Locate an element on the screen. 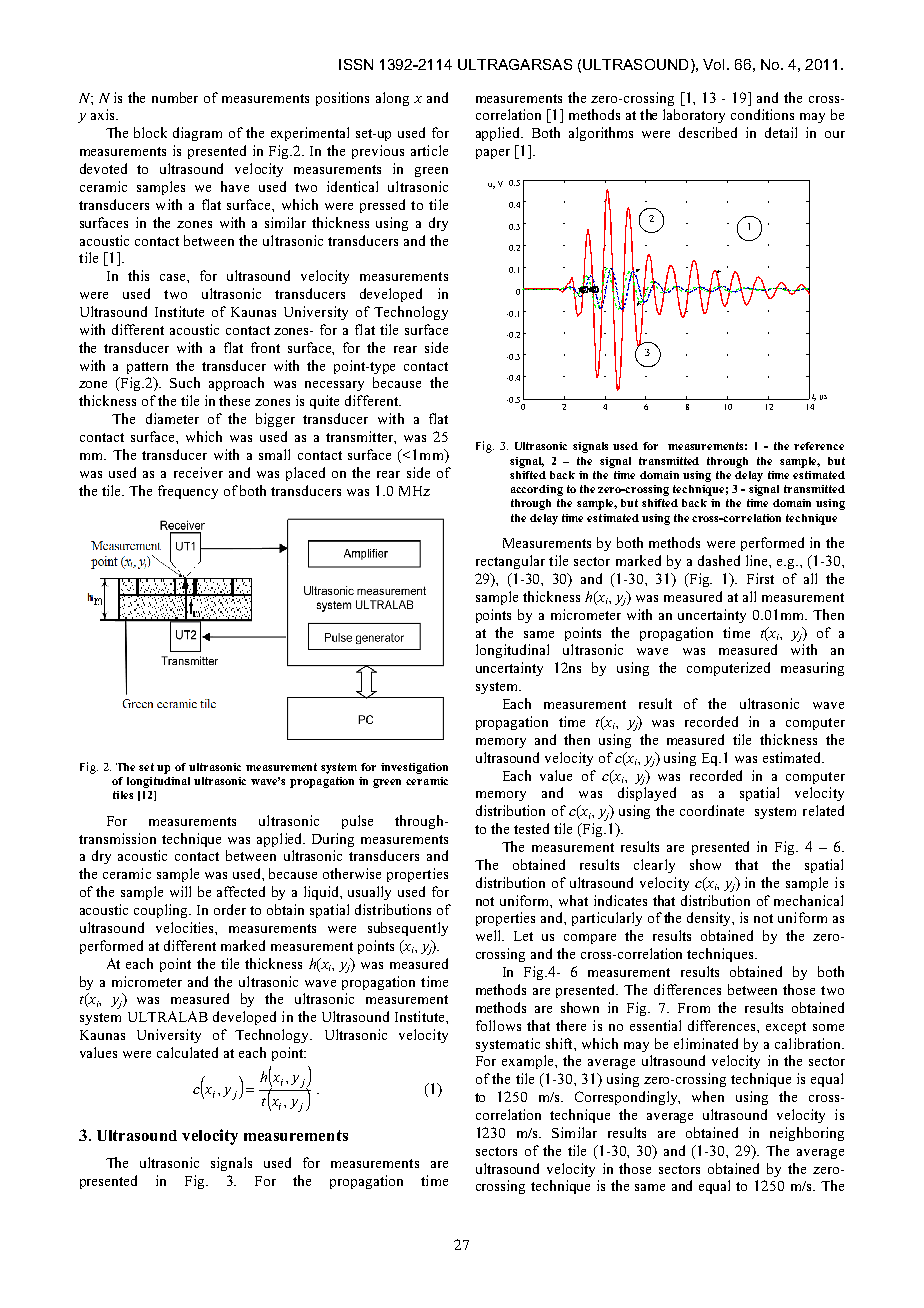 This screenshot has width=924, height=1308. number is located at coordinates (175, 97).
